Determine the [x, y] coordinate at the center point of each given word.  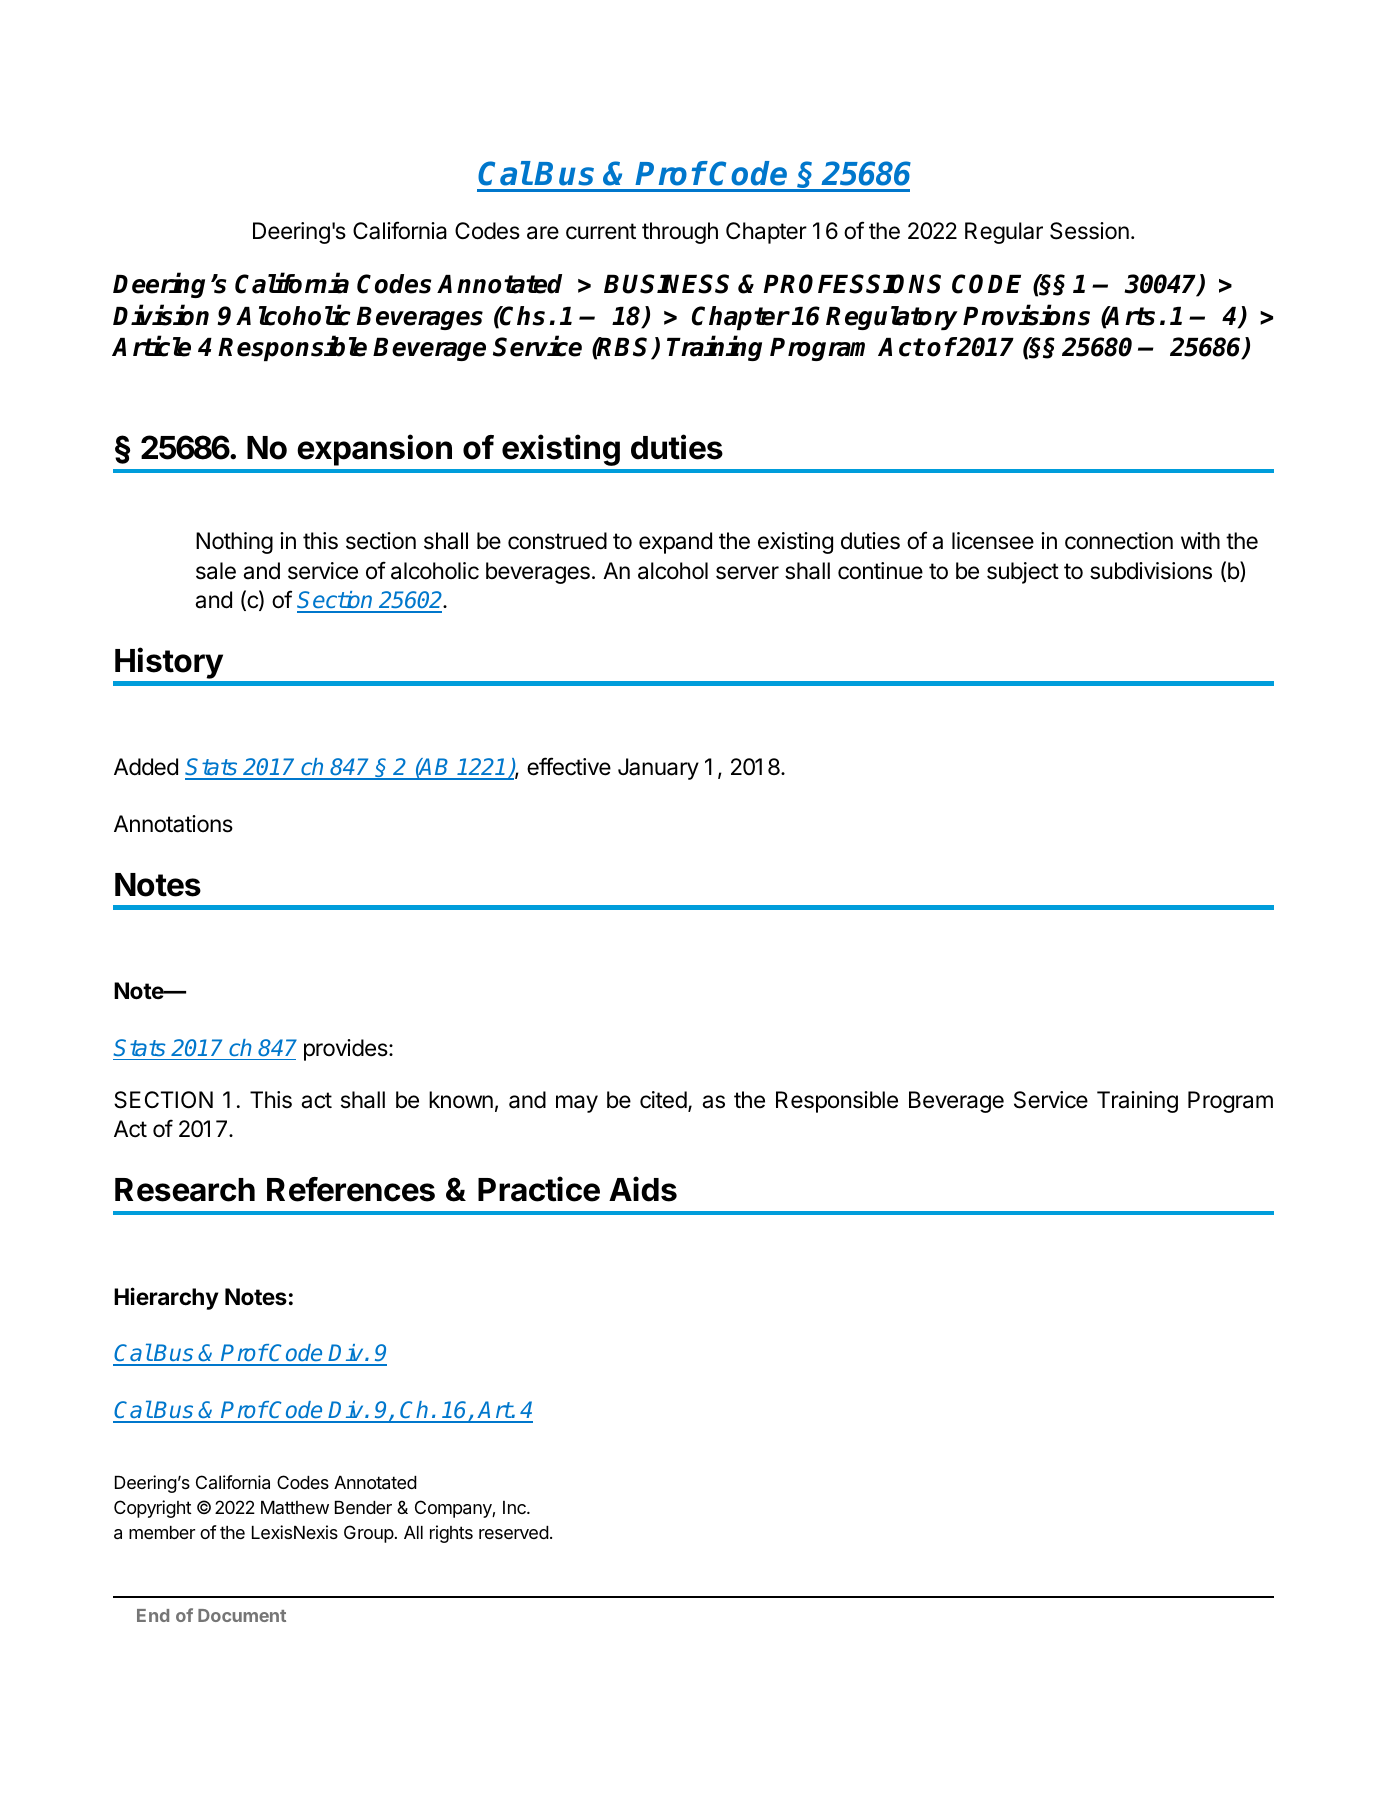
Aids [643, 1189]
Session [1089, 231]
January [658, 769]
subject [1023, 573]
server [747, 573]
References [351, 1189]
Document [242, 1615]
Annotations [173, 824]
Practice [539, 1189]
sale [216, 571]
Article [151, 346]
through [680, 233]
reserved [514, 1532]
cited [663, 1100]
